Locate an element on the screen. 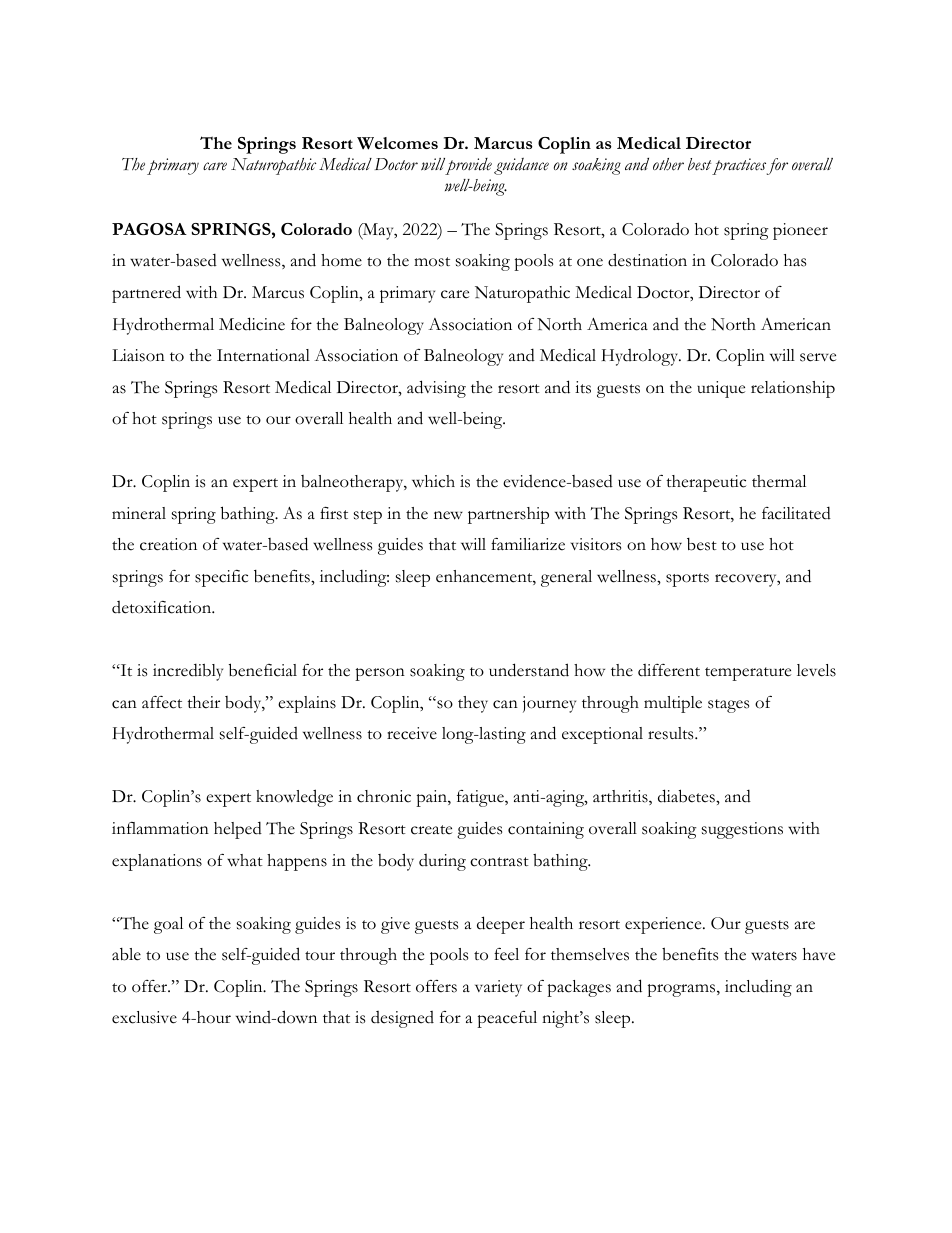 This screenshot has height=1233, width=952. diabetes is located at coordinates (687, 796).
